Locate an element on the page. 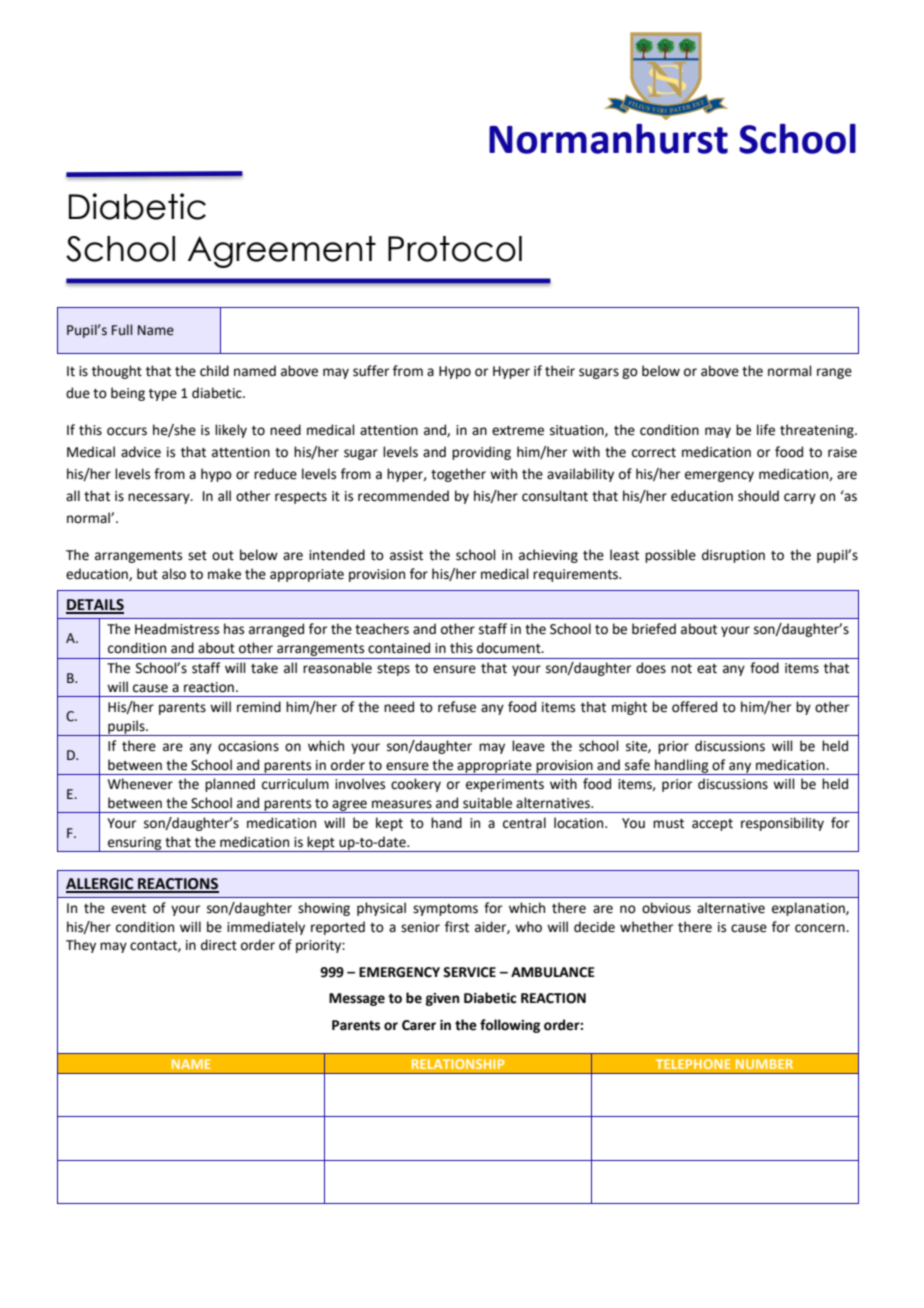 The image size is (924, 1308). central is located at coordinates (524, 823).
